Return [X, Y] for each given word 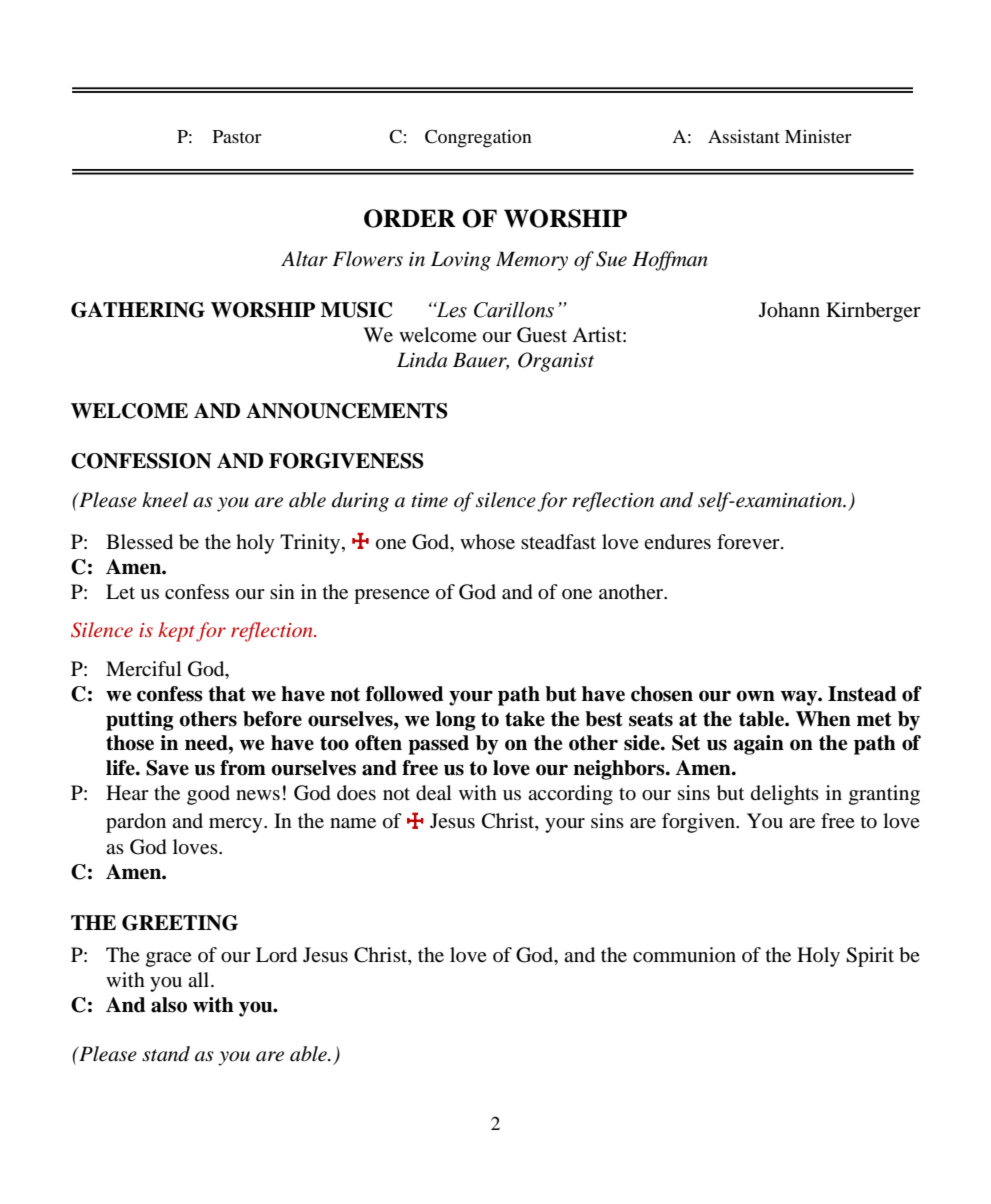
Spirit [870, 957]
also [169, 1005]
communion [684, 954]
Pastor [237, 136]
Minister [818, 136]
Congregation [478, 138]
